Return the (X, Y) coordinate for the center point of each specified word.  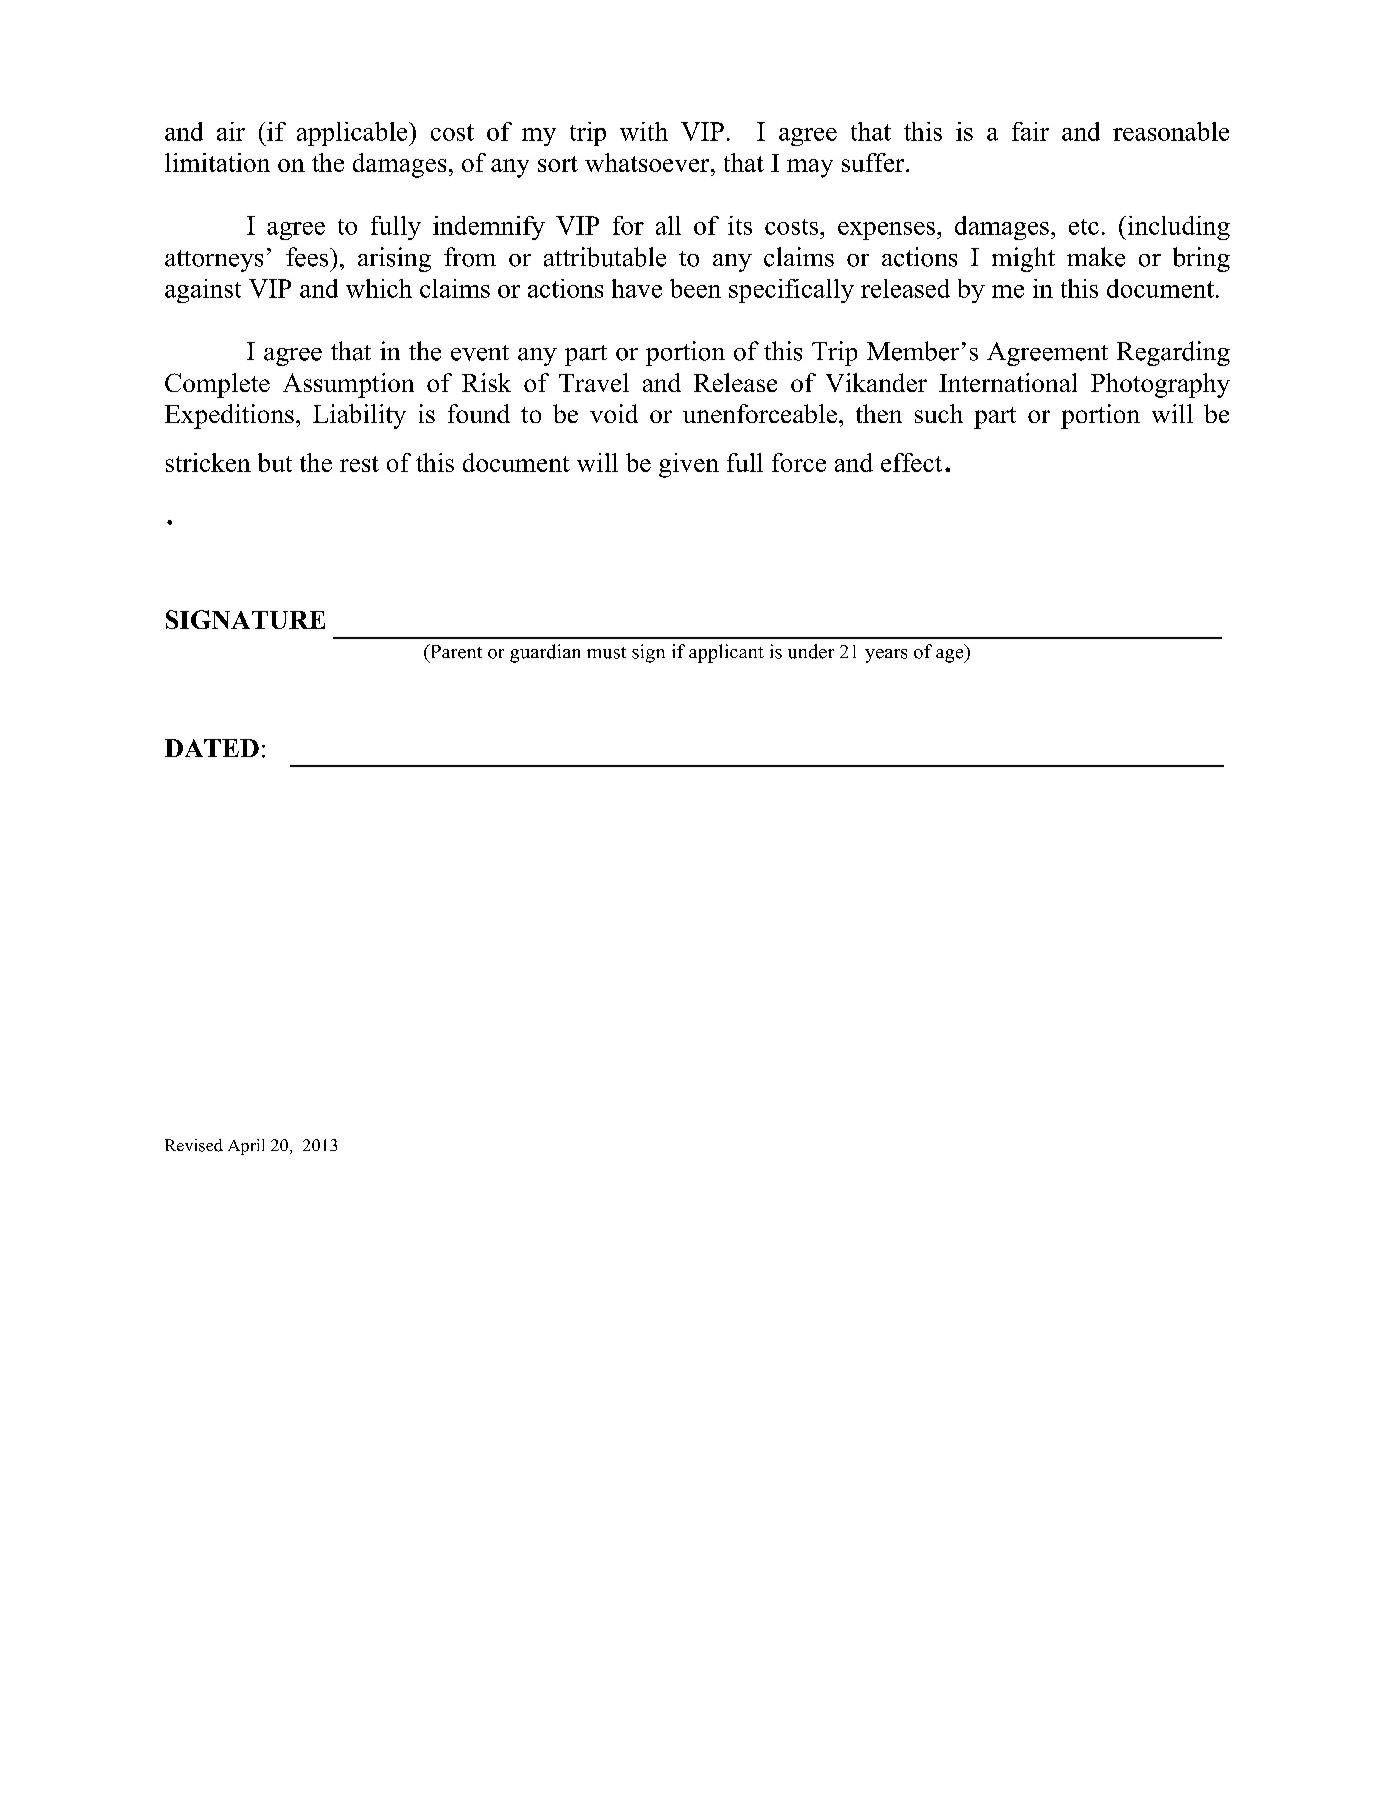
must (606, 653)
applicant (726, 653)
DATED (212, 748)
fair (1030, 131)
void (614, 413)
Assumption (348, 385)
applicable (353, 134)
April (246, 1147)
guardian (545, 653)
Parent (455, 651)
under (811, 651)
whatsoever (648, 162)
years (886, 656)
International (1008, 382)
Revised (194, 1145)
